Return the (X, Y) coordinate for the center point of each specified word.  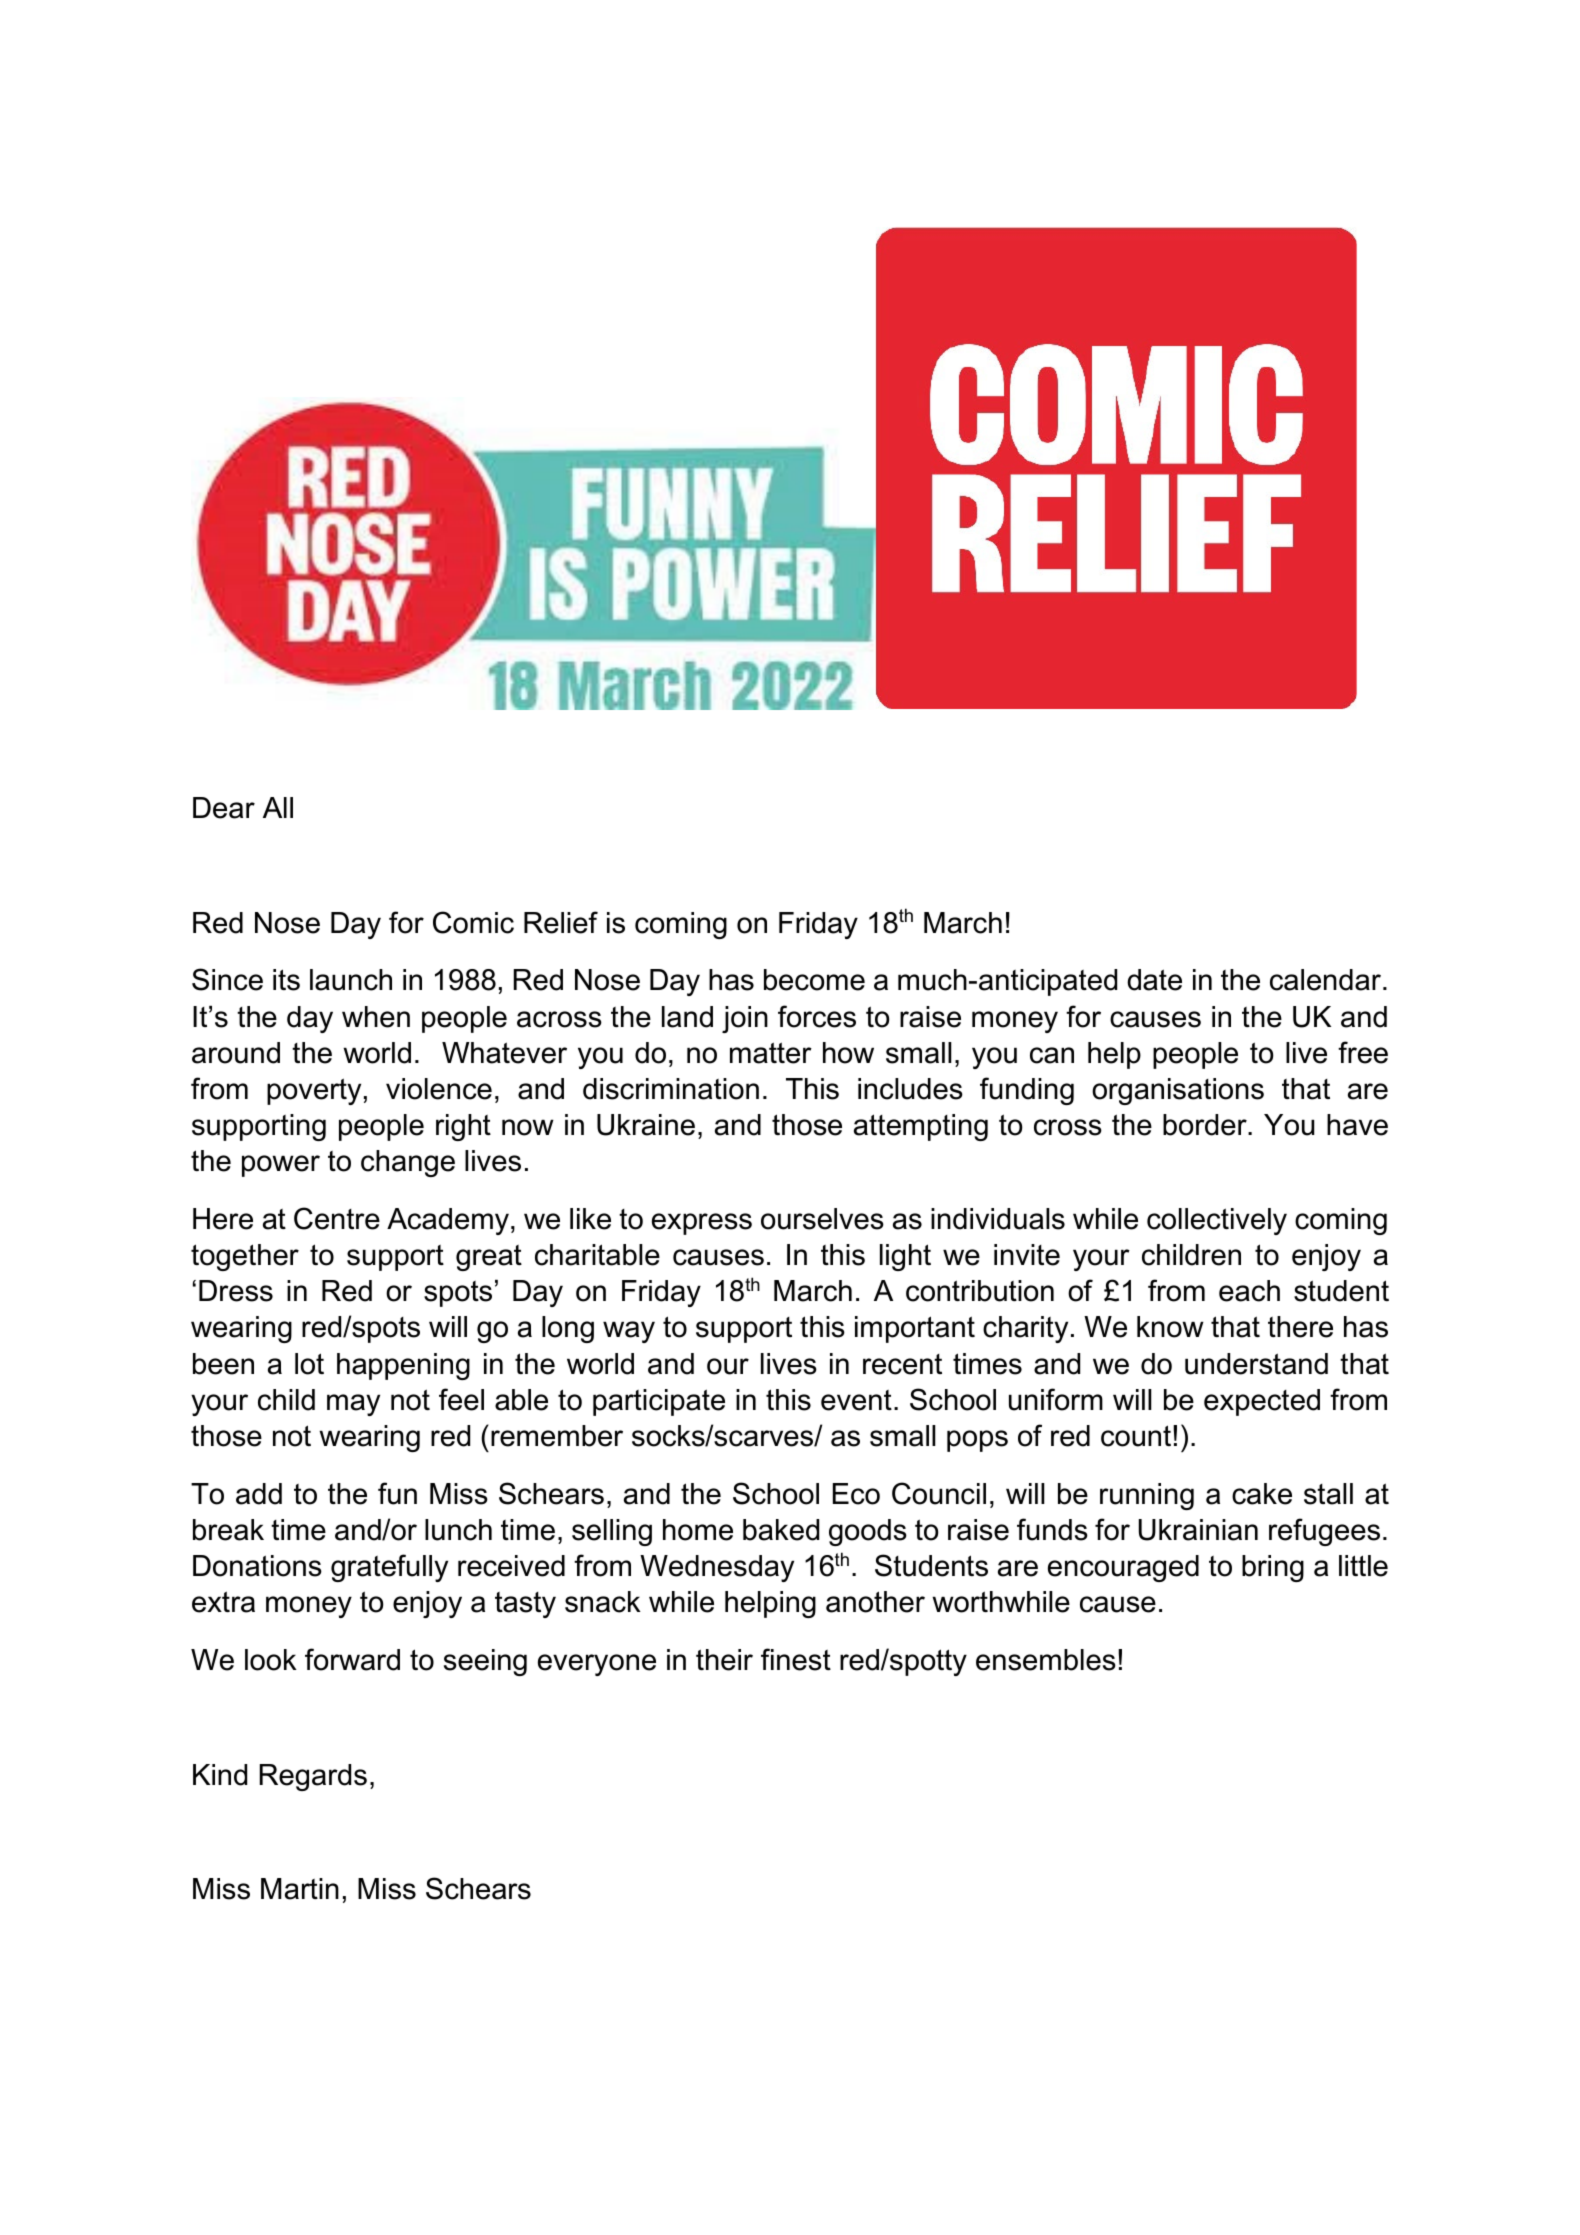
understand (1256, 1364)
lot (309, 1364)
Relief (561, 922)
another (875, 1602)
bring (1273, 1568)
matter (771, 1053)
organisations (1178, 1091)
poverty (314, 1091)
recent (902, 1364)
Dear (224, 808)
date (1154, 980)
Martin (300, 1889)
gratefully (389, 1568)
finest (796, 1659)
